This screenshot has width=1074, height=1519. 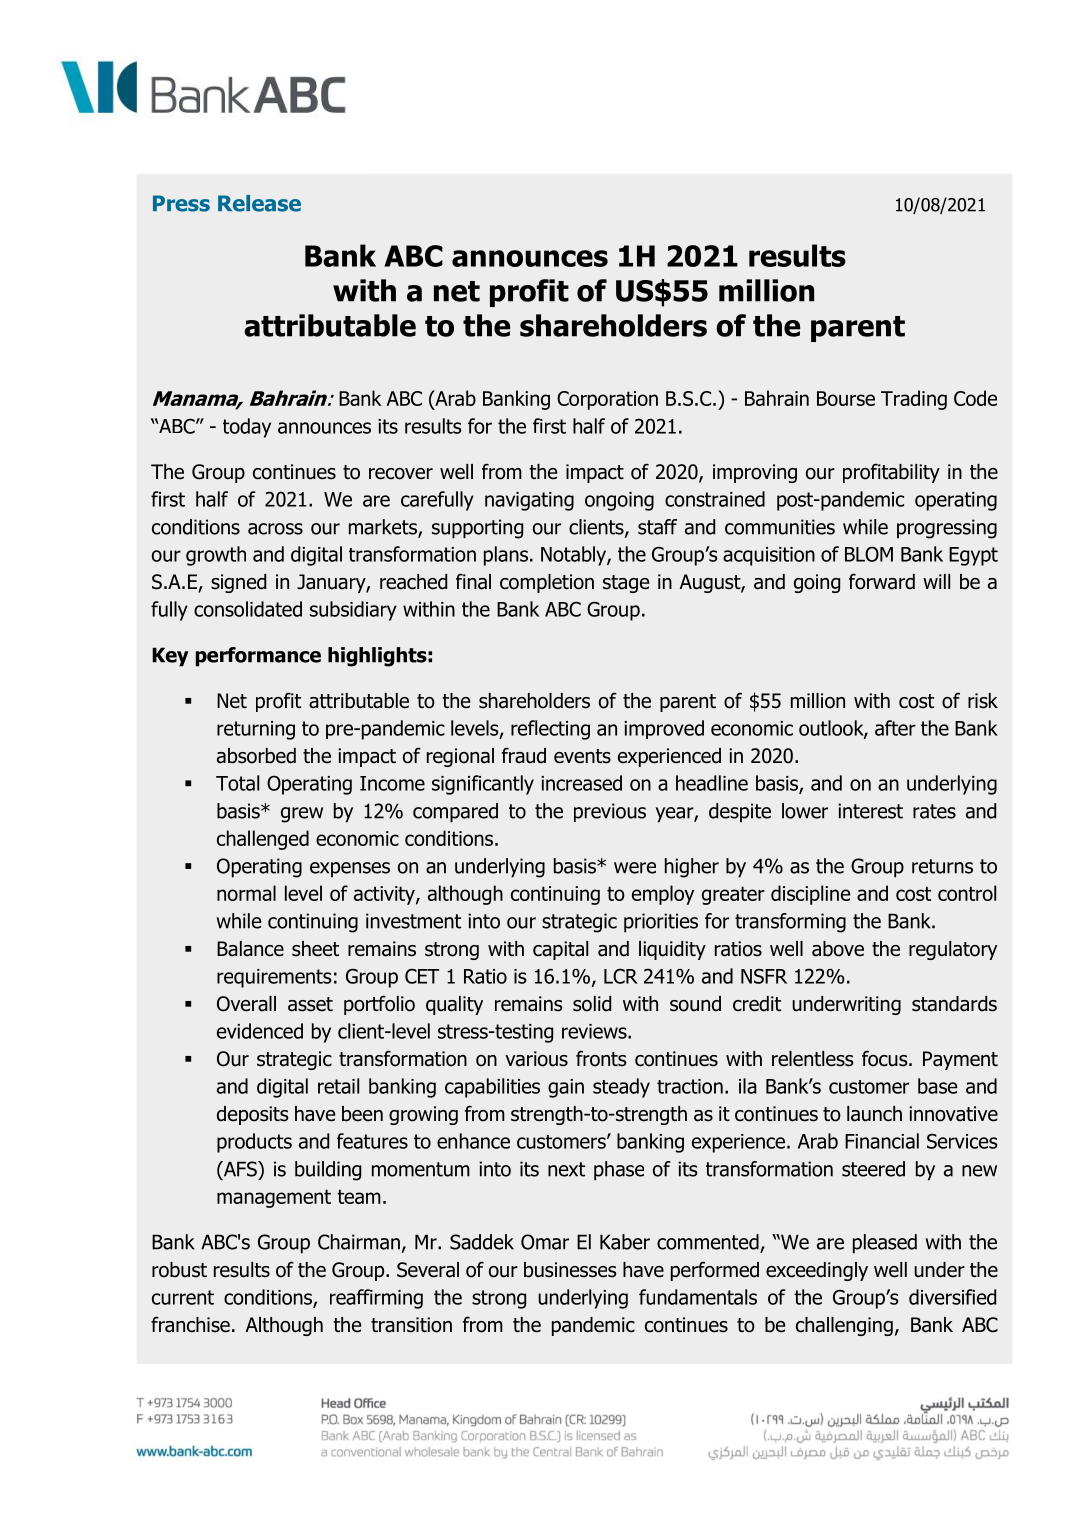 What do you see at coordinates (259, 203) in the screenshot?
I see `Release` at bounding box center [259, 203].
